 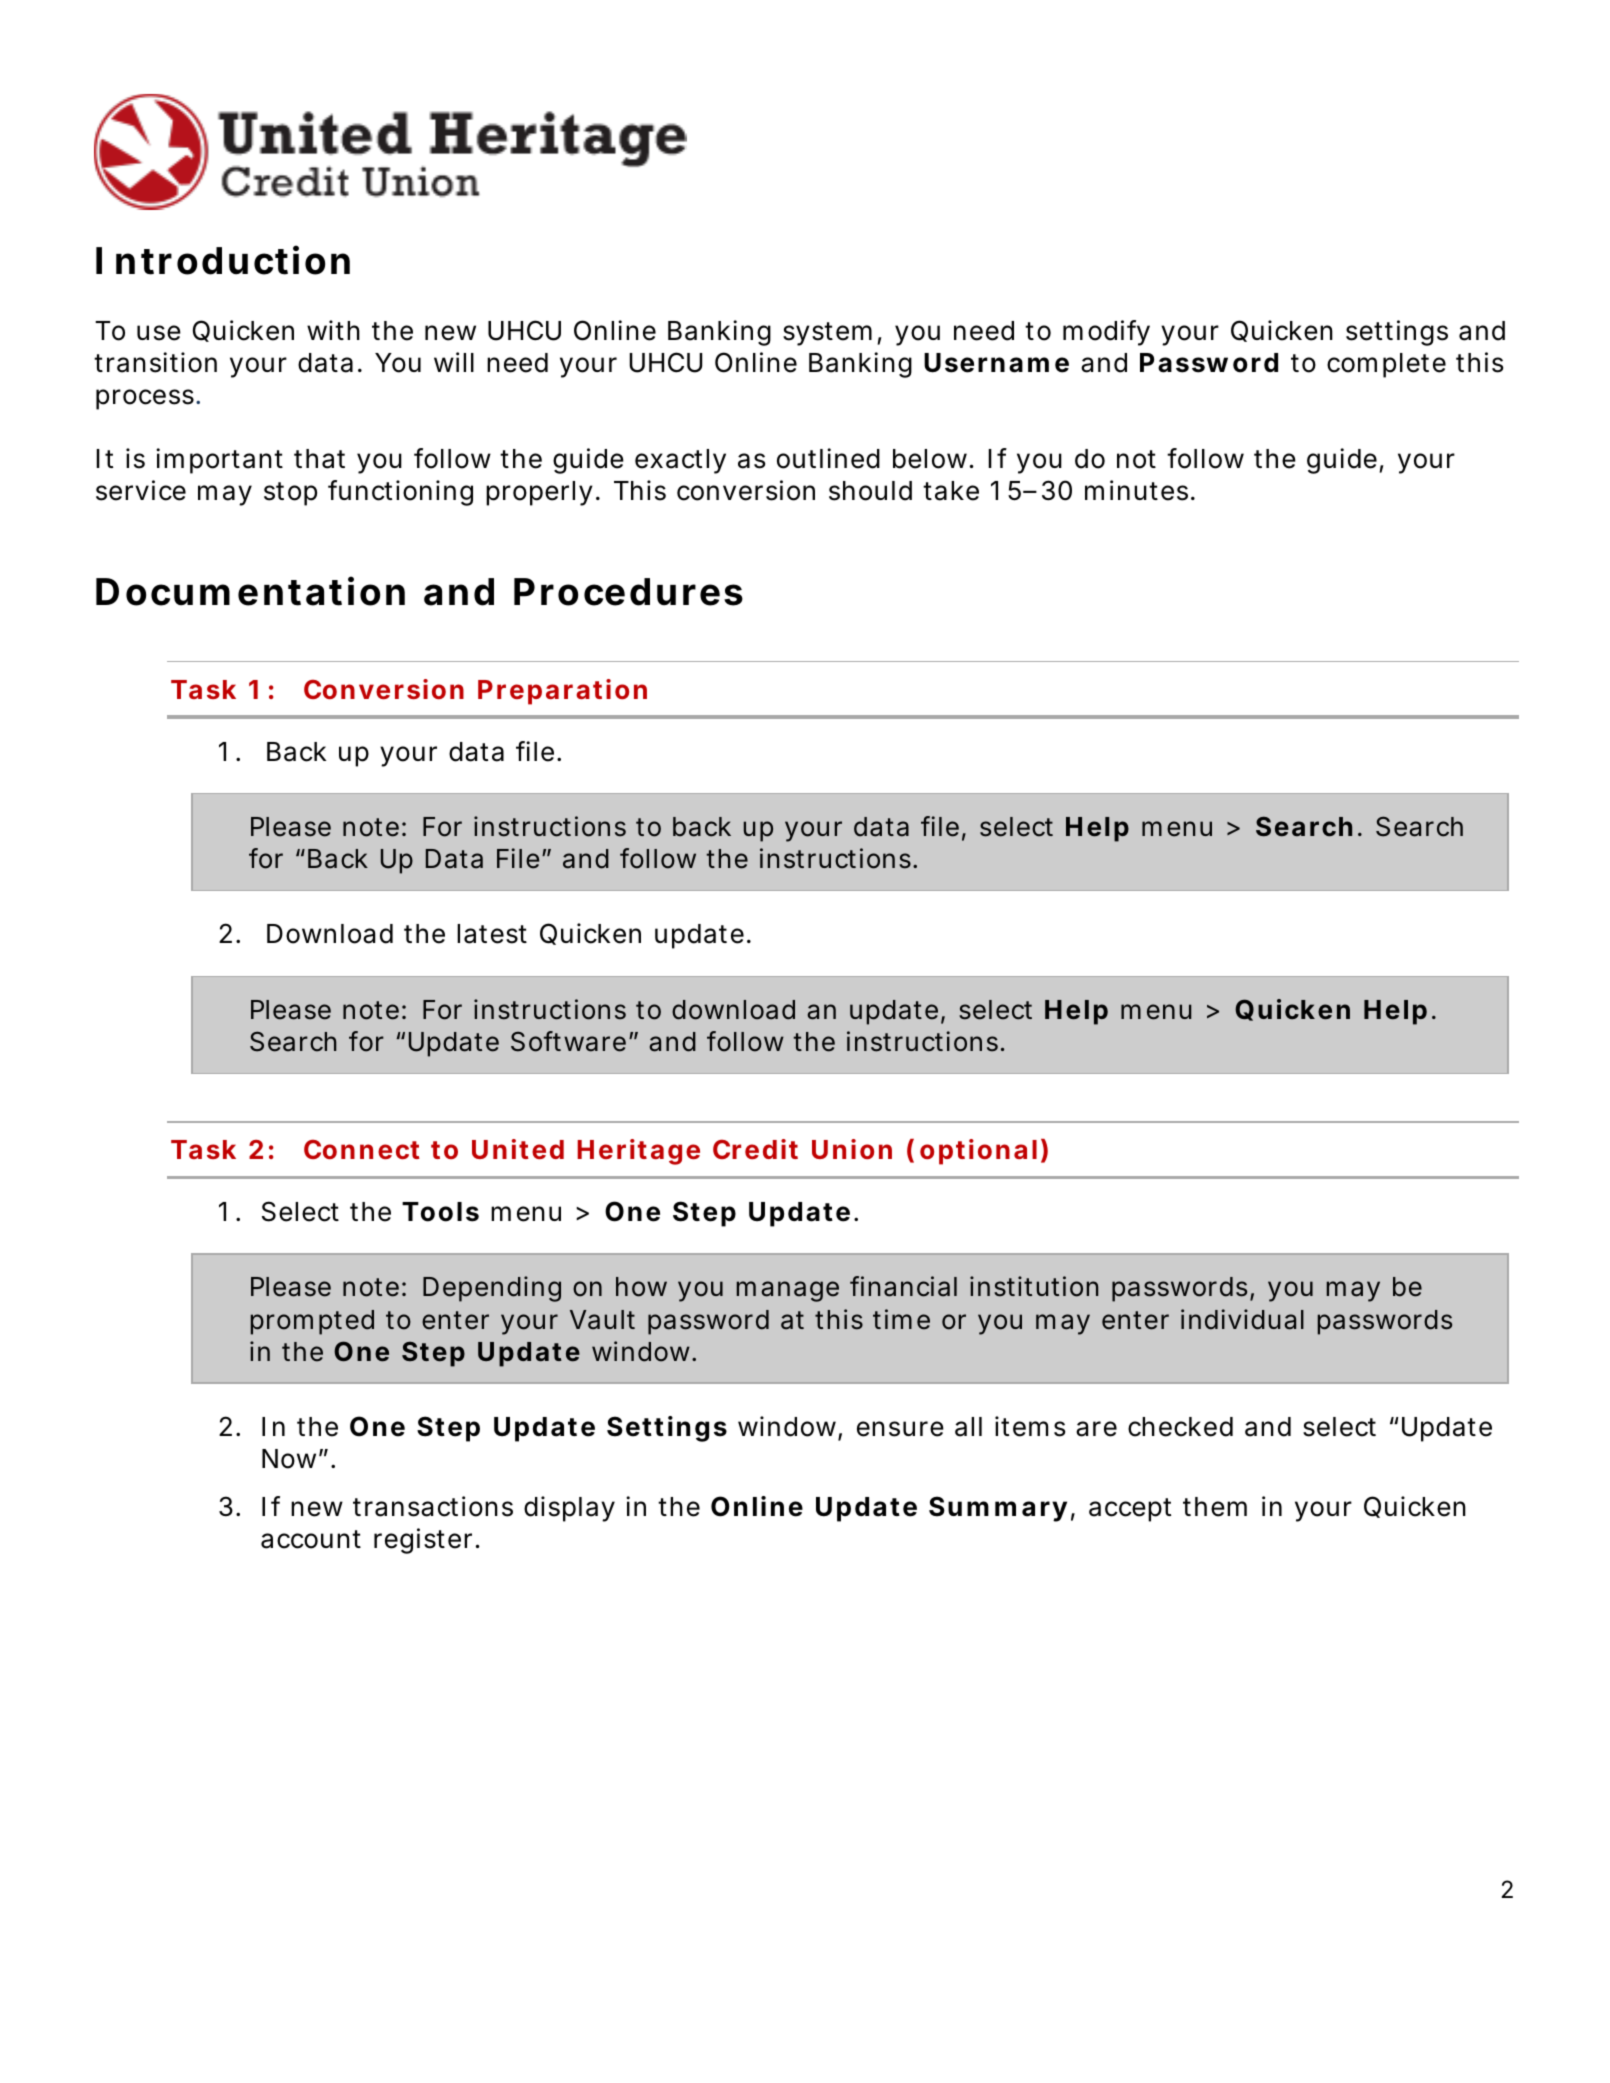 I want to click on Tools, so click(x=440, y=1212).
